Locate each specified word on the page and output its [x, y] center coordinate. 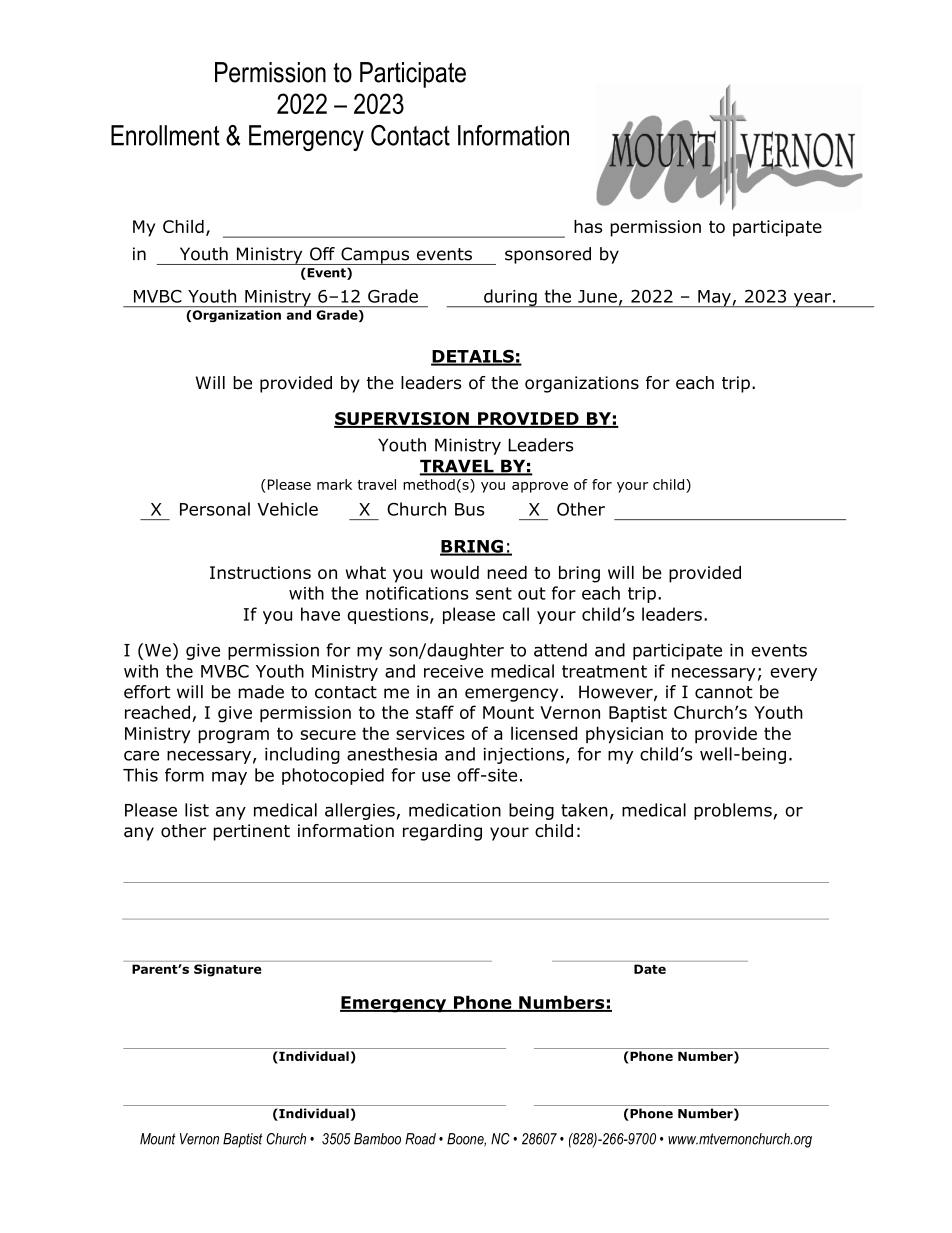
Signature [227, 970]
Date [650, 969]
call [516, 614]
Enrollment [165, 135]
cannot [724, 692]
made [261, 692]
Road [420, 1139]
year [812, 300]
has [588, 226]
